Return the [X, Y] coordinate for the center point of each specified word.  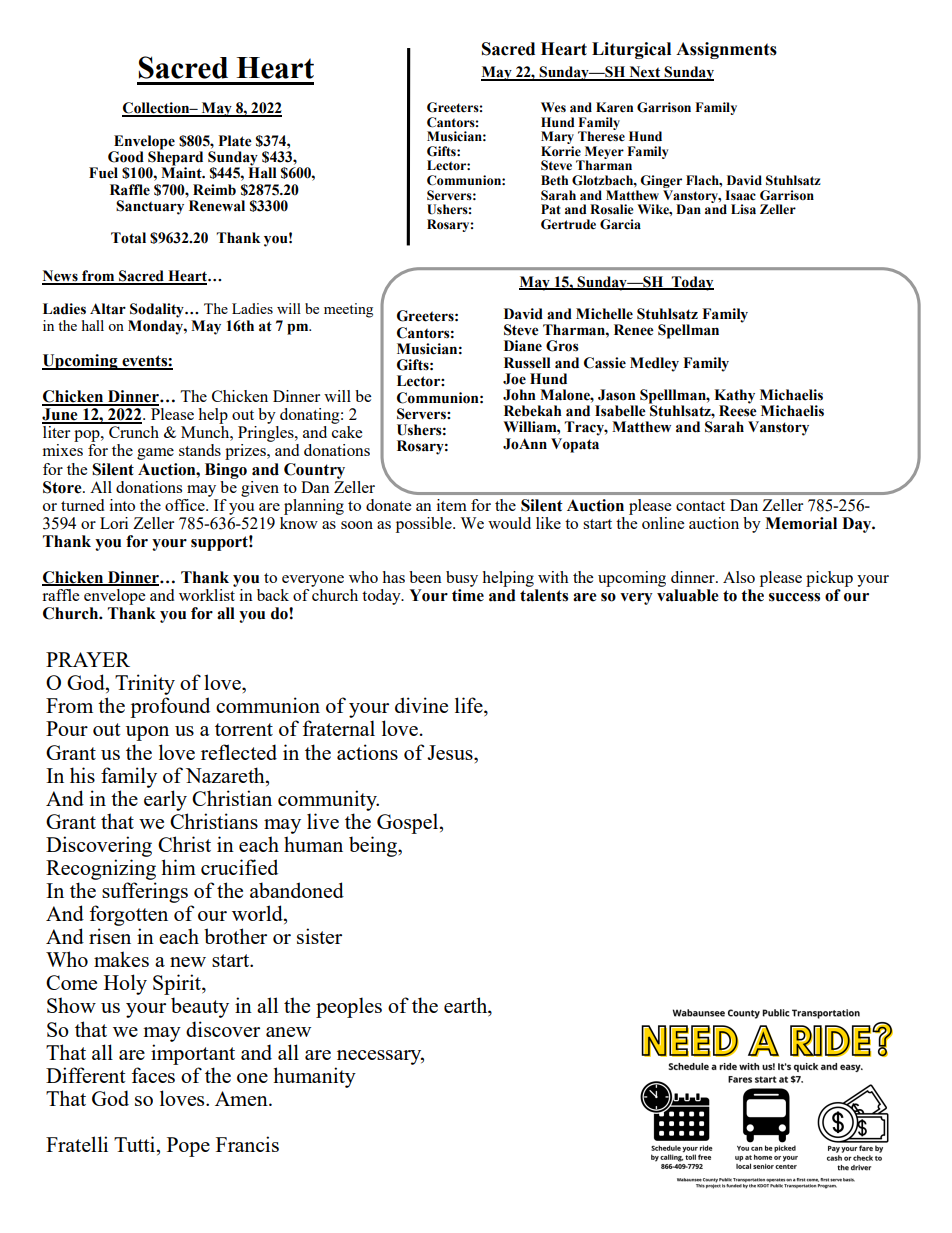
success [794, 597]
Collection [157, 109]
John [519, 395]
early [165, 800]
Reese [738, 410]
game [155, 454]
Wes [553, 107]
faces [153, 1075]
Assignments [726, 50]
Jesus [451, 752]
